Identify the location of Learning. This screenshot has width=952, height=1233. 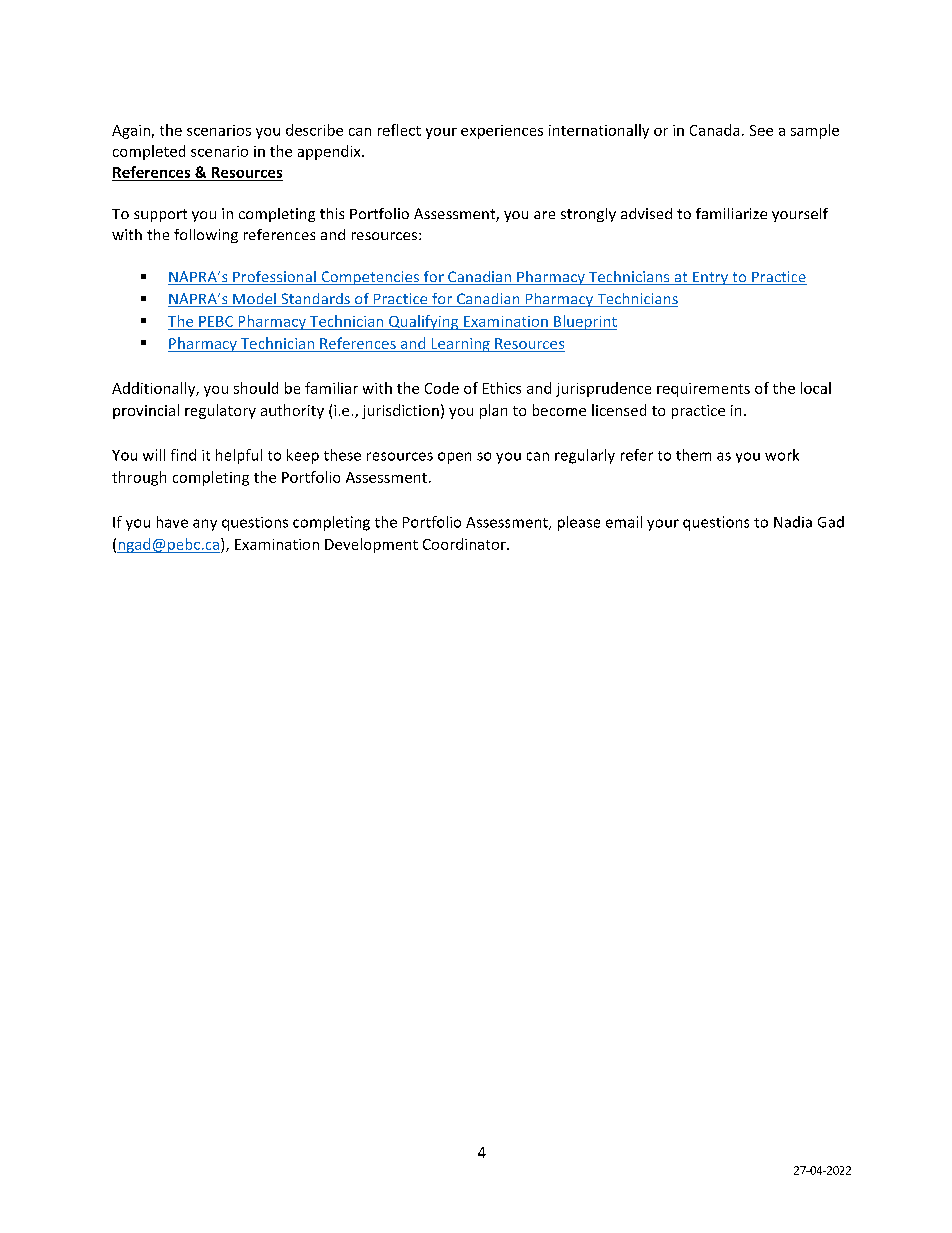
(460, 345).
